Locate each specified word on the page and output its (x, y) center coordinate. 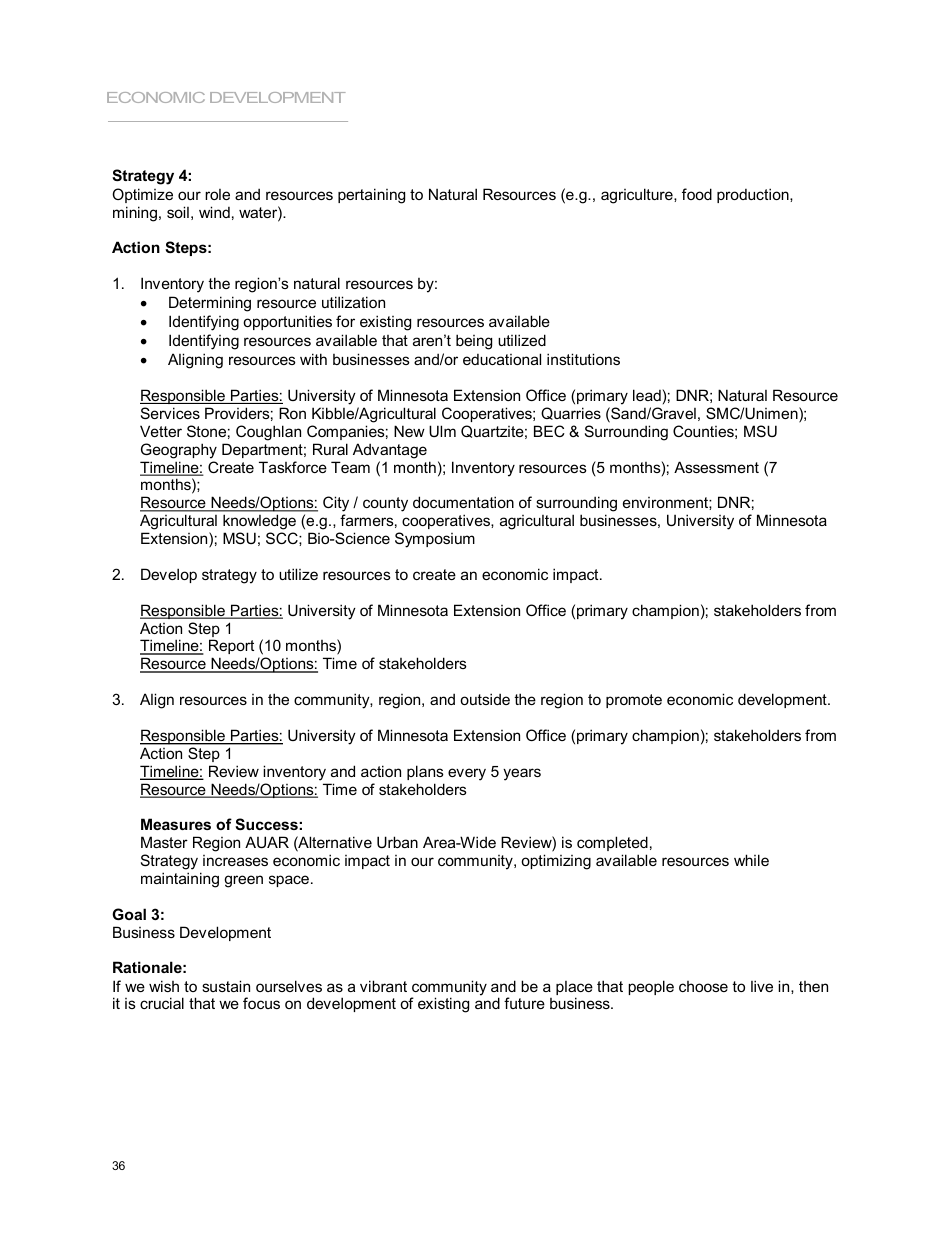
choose (703, 986)
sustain (226, 986)
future (524, 1003)
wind (214, 212)
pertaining (371, 196)
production (754, 195)
